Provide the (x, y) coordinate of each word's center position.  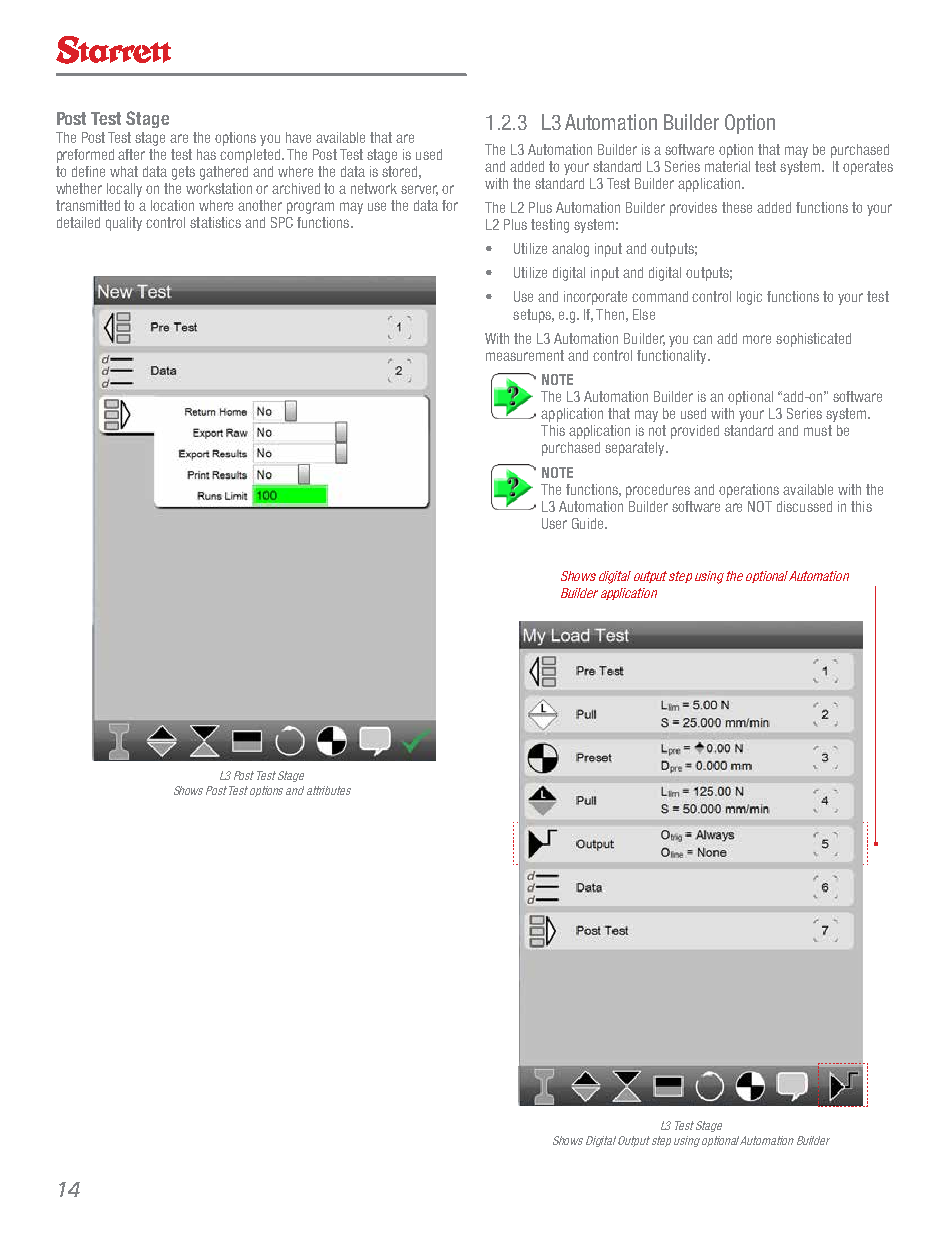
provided (695, 432)
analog (570, 250)
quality (124, 224)
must (818, 430)
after (131, 154)
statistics (215, 222)
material (727, 166)
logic (749, 298)
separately (636, 449)
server (419, 190)
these (737, 207)
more (757, 339)
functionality (673, 357)
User (554, 523)
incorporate (595, 298)
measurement (525, 355)
